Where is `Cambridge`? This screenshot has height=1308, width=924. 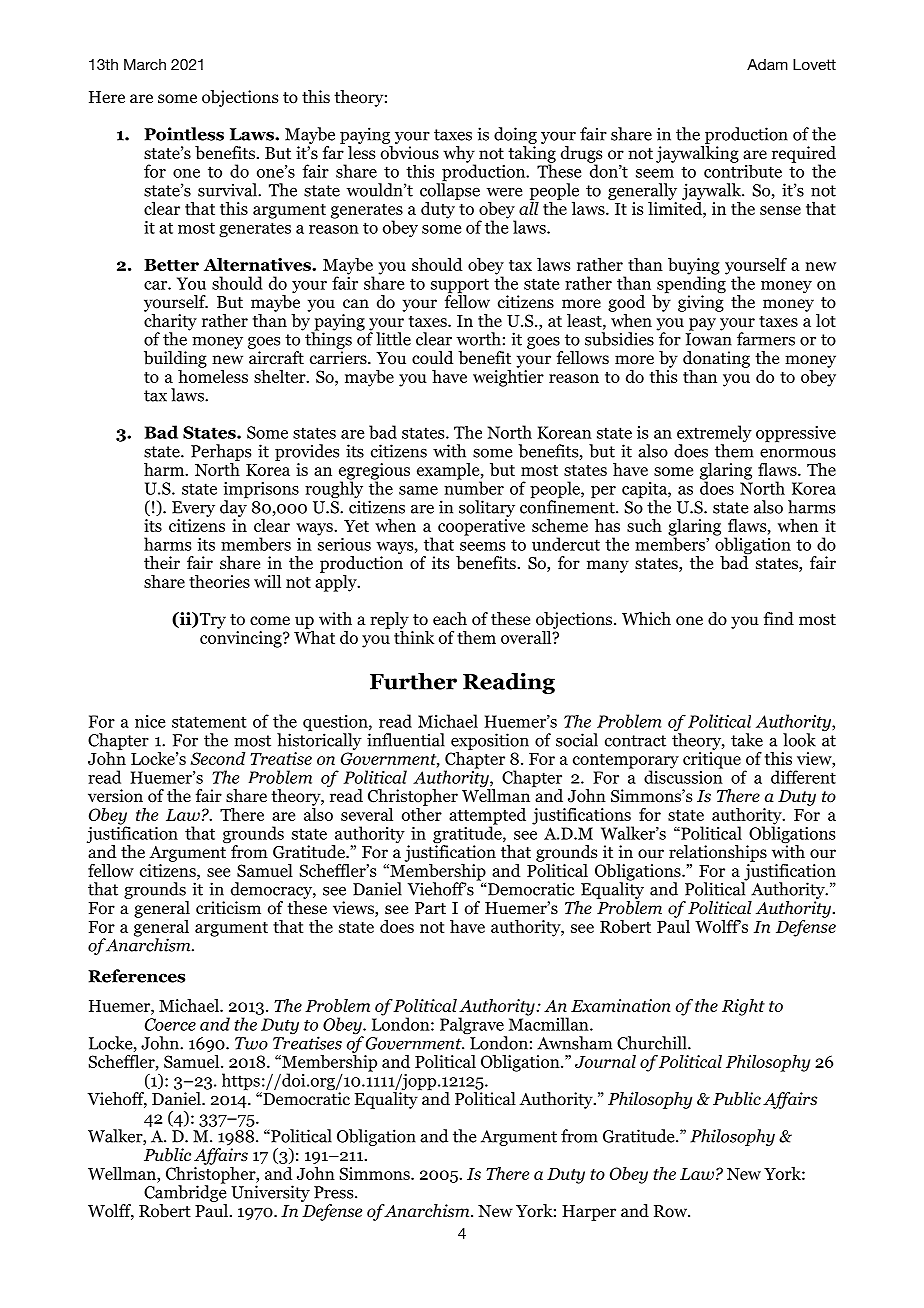
Cambridge is located at coordinates (185, 1192).
